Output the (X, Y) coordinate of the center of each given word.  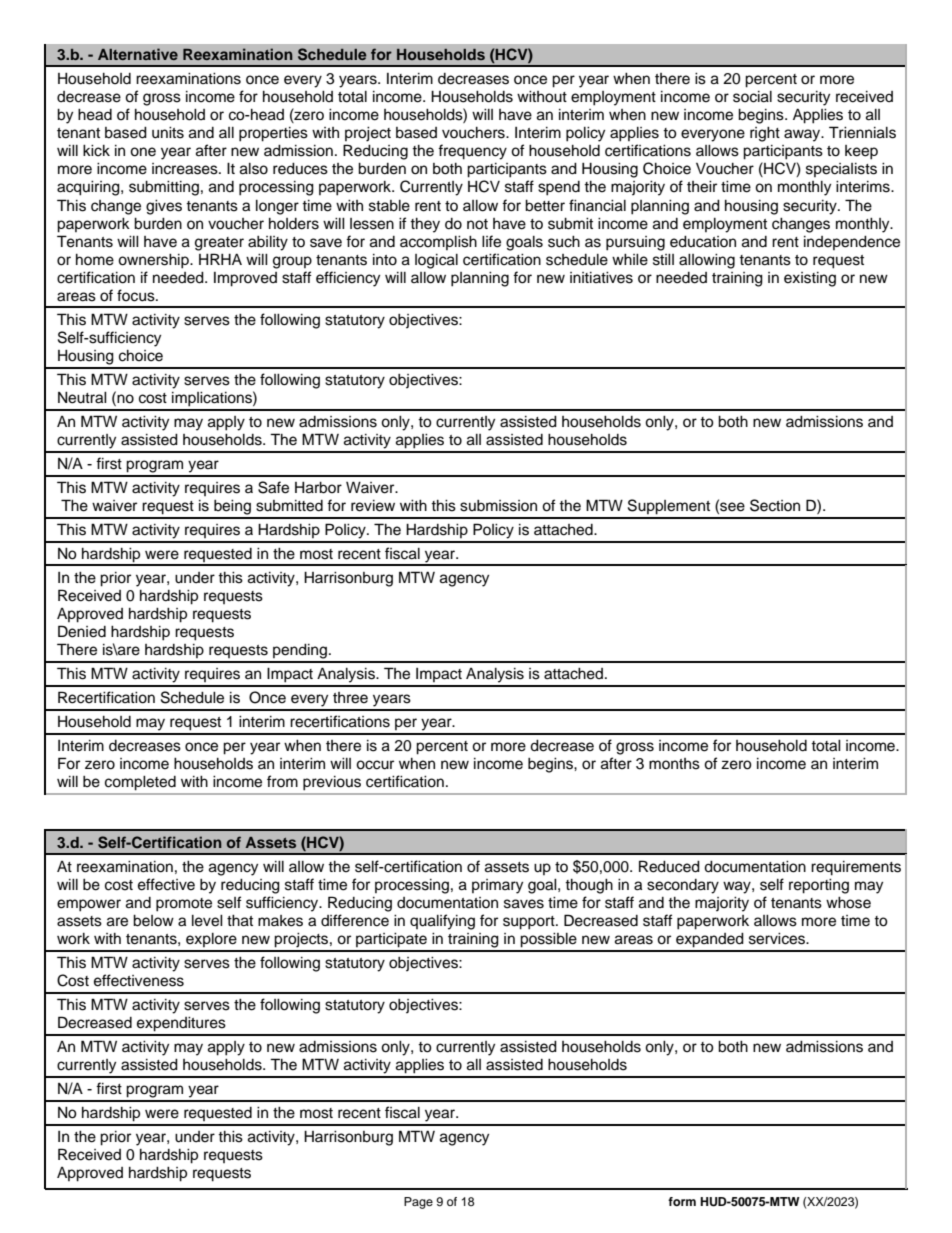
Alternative (138, 54)
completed (140, 783)
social (752, 97)
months (674, 764)
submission (498, 506)
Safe (273, 487)
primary (497, 886)
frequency (472, 152)
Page (418, 1203)
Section (775, 505)
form (682, 1201)
